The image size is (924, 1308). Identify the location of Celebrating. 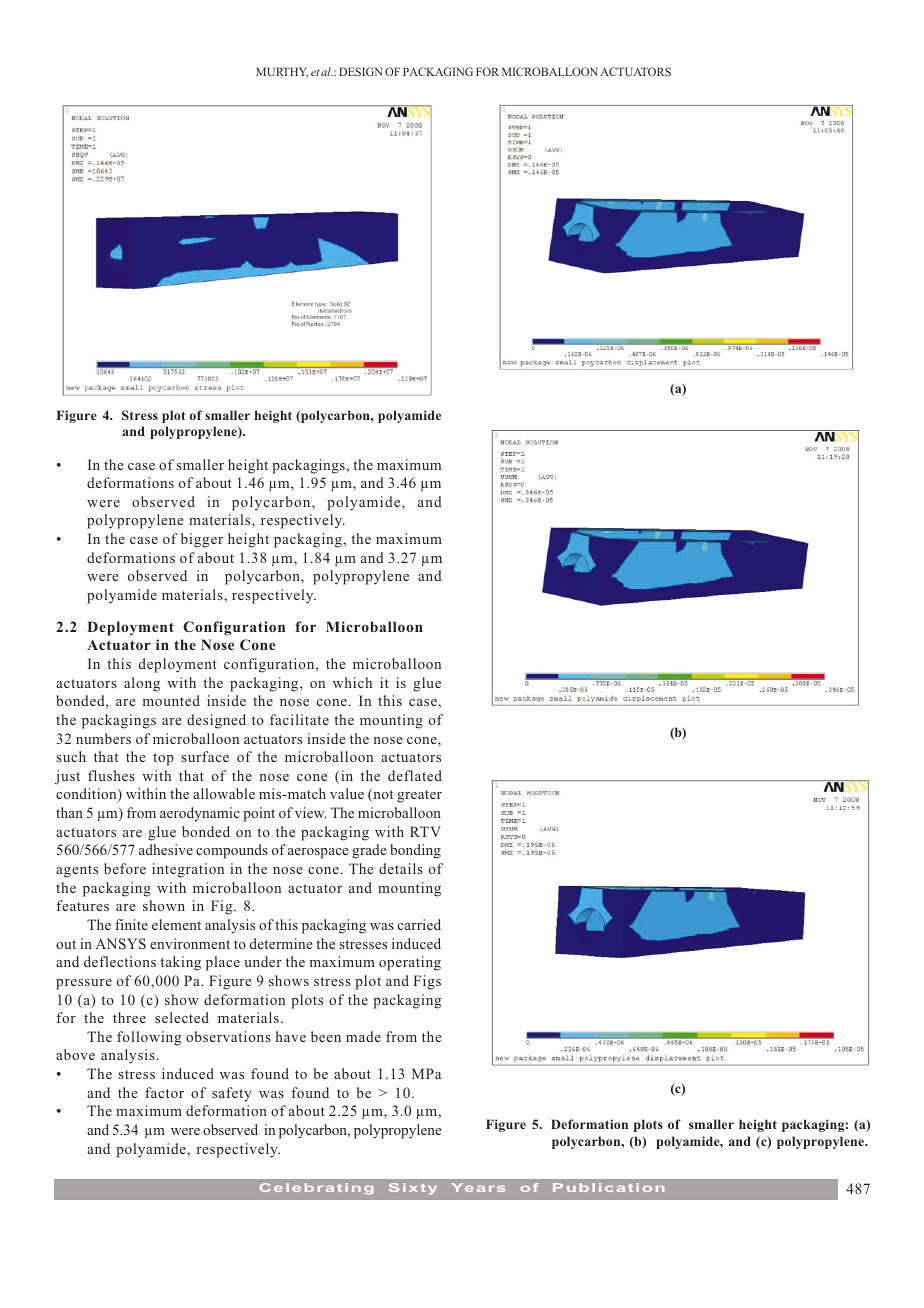
(317, 1189).
